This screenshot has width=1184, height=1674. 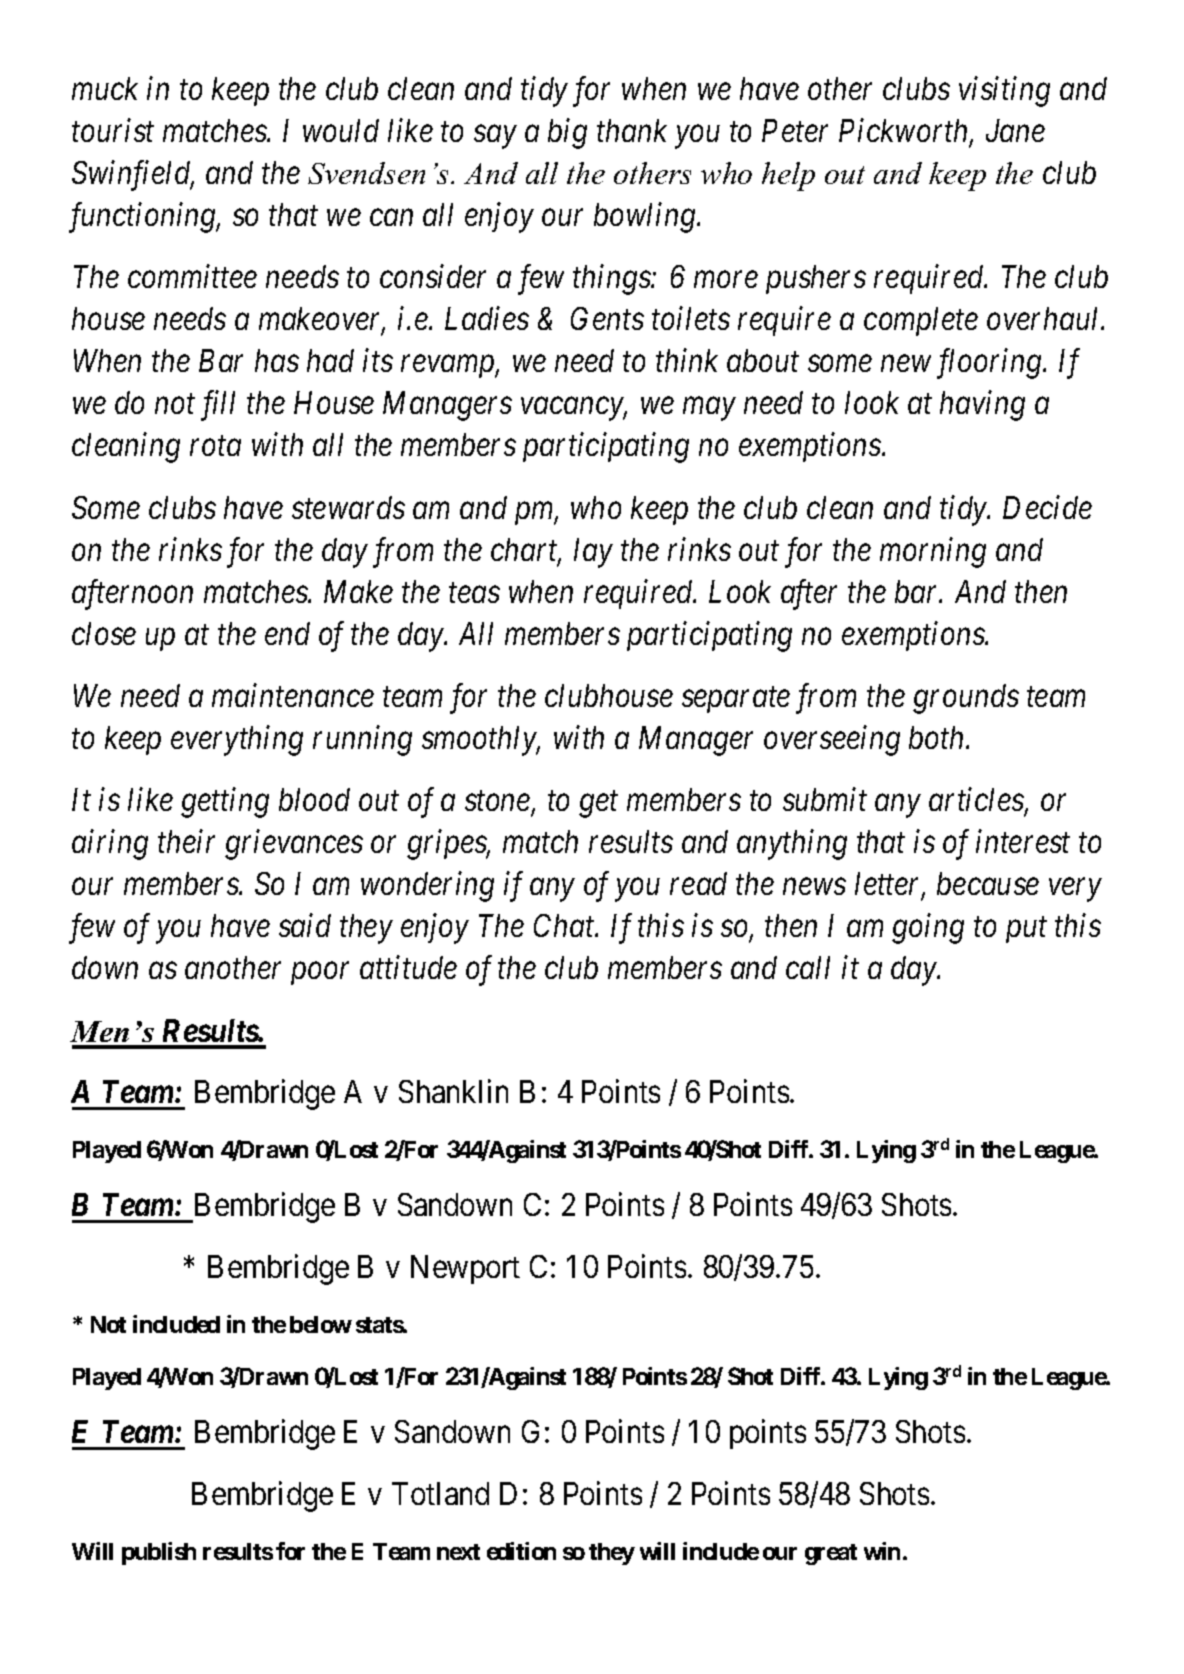 I want to click on Jane, so click(x=1015, y=130).
